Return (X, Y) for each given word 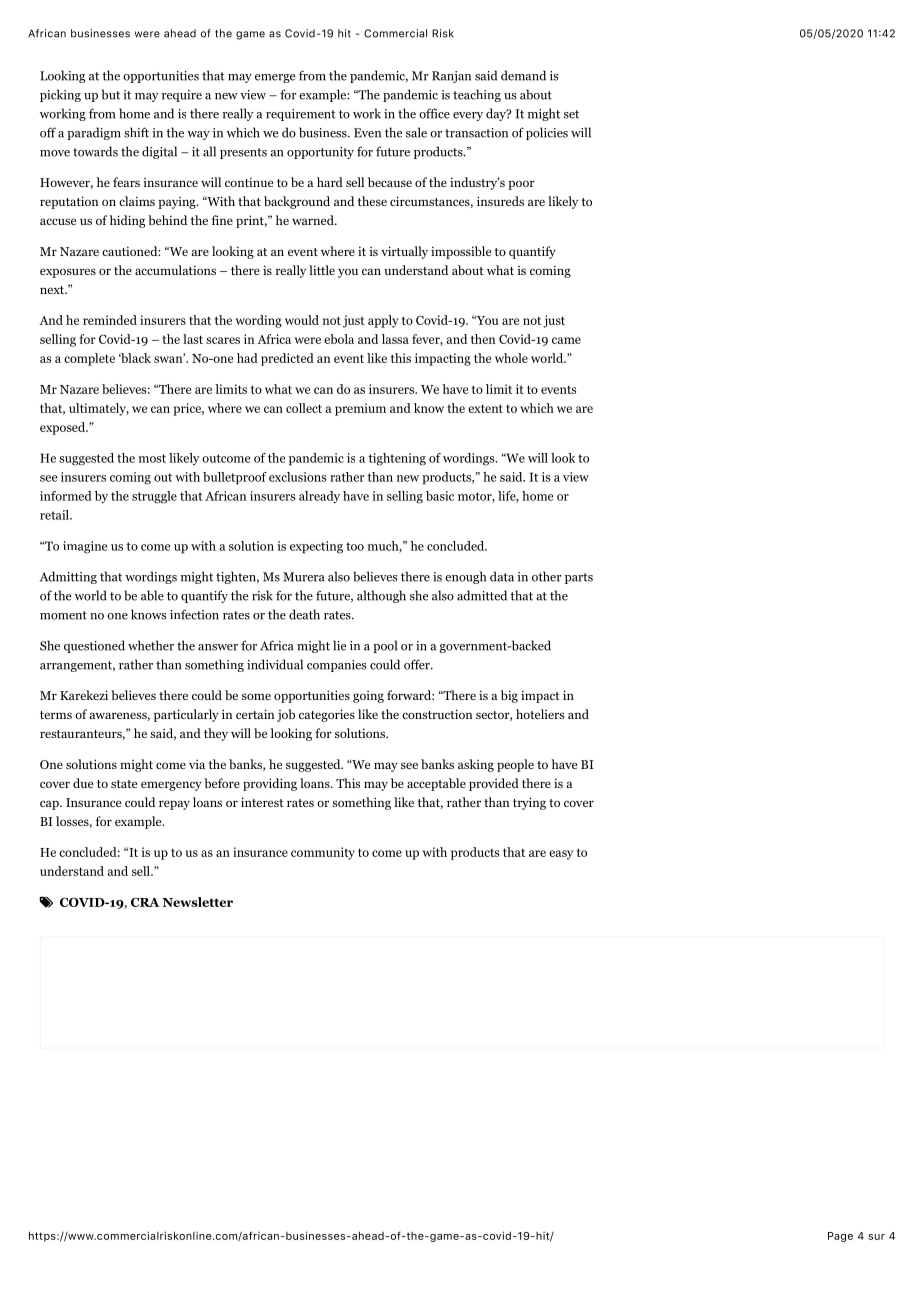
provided (494, 784)
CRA (145, 902)
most (152, 458)
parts (579, 578)
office (434, 113)
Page (840, 1237)
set (571, 114)
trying (529, 803)
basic (440, 496)
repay (174, 805)
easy (561, 855)
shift (136, 132)
